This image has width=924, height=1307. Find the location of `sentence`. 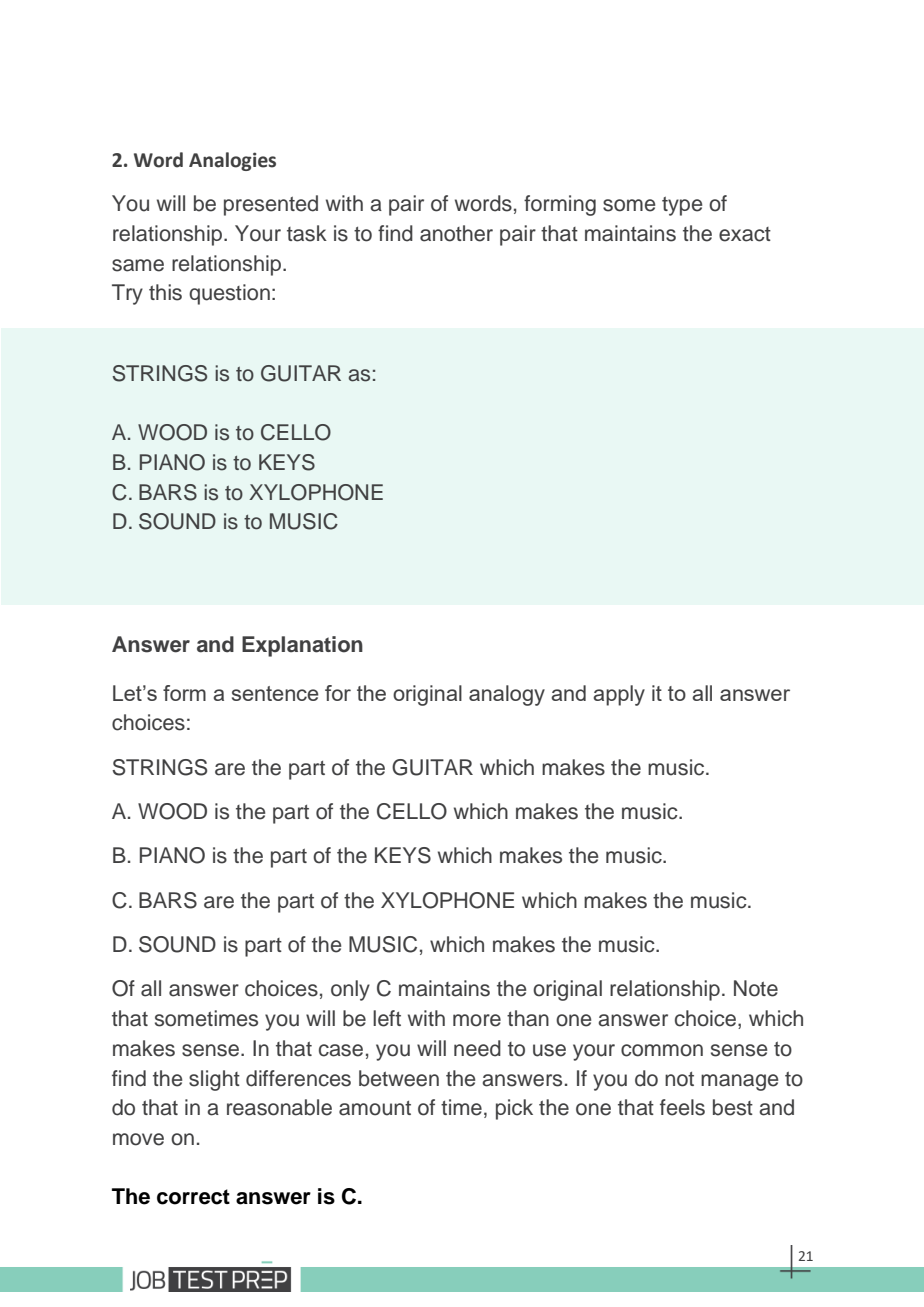

sentence is located at coordinates (275, 693).
